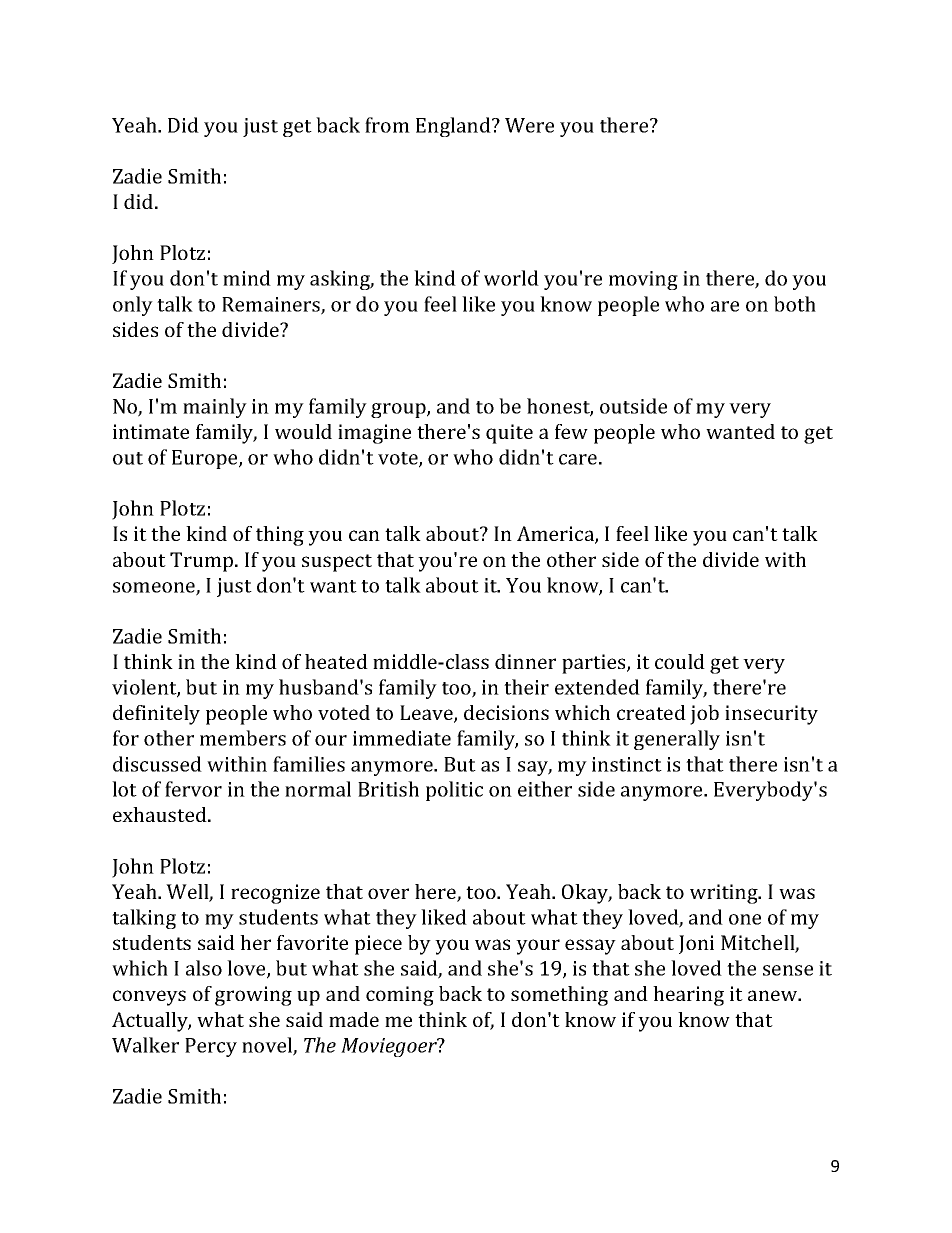 The image size is (952, 1233). What do you see at coordinates (203, 562) in the screenshot?
I see `Trump` at bounding box center [203, 562].
